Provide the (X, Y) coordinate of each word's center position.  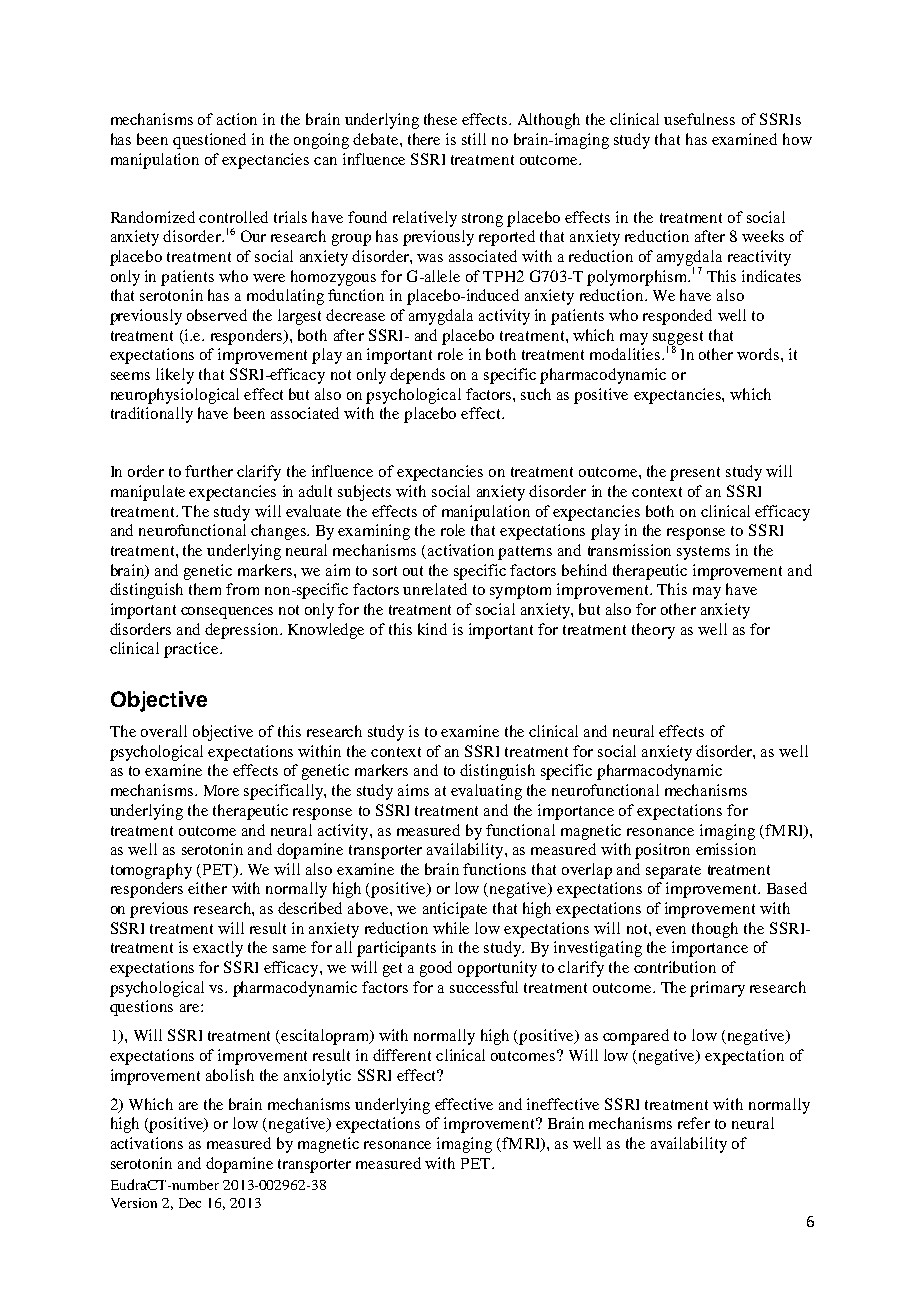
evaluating (486, 792)
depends (417, 376)
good (436, 969)
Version (134, 1203)
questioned (209, 141)
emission (726, 849)
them (205, 589)
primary (717, 989)
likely (175, 376)
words (759, 354)
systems (703, 553)
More (221, 790)
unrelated (435, 589)
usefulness (699, 119)
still (474, 139)
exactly (218, 949)
